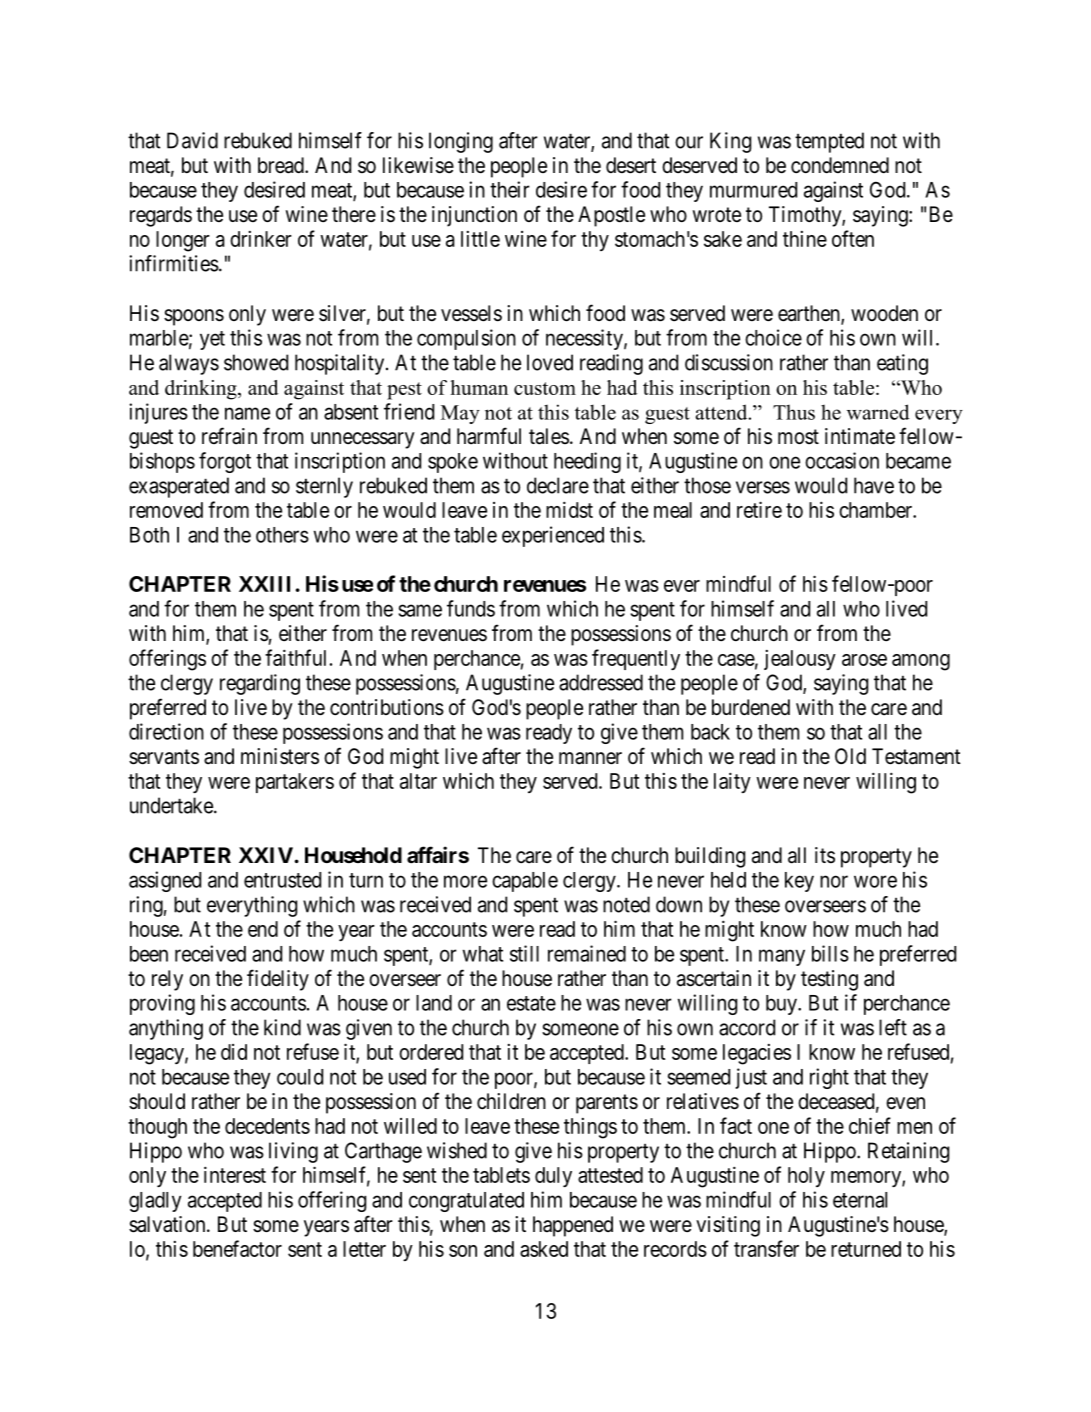 Image resolution: width=1091 pixels, height=1412 pixels. I want to click on happened, so click(573, 1226).
